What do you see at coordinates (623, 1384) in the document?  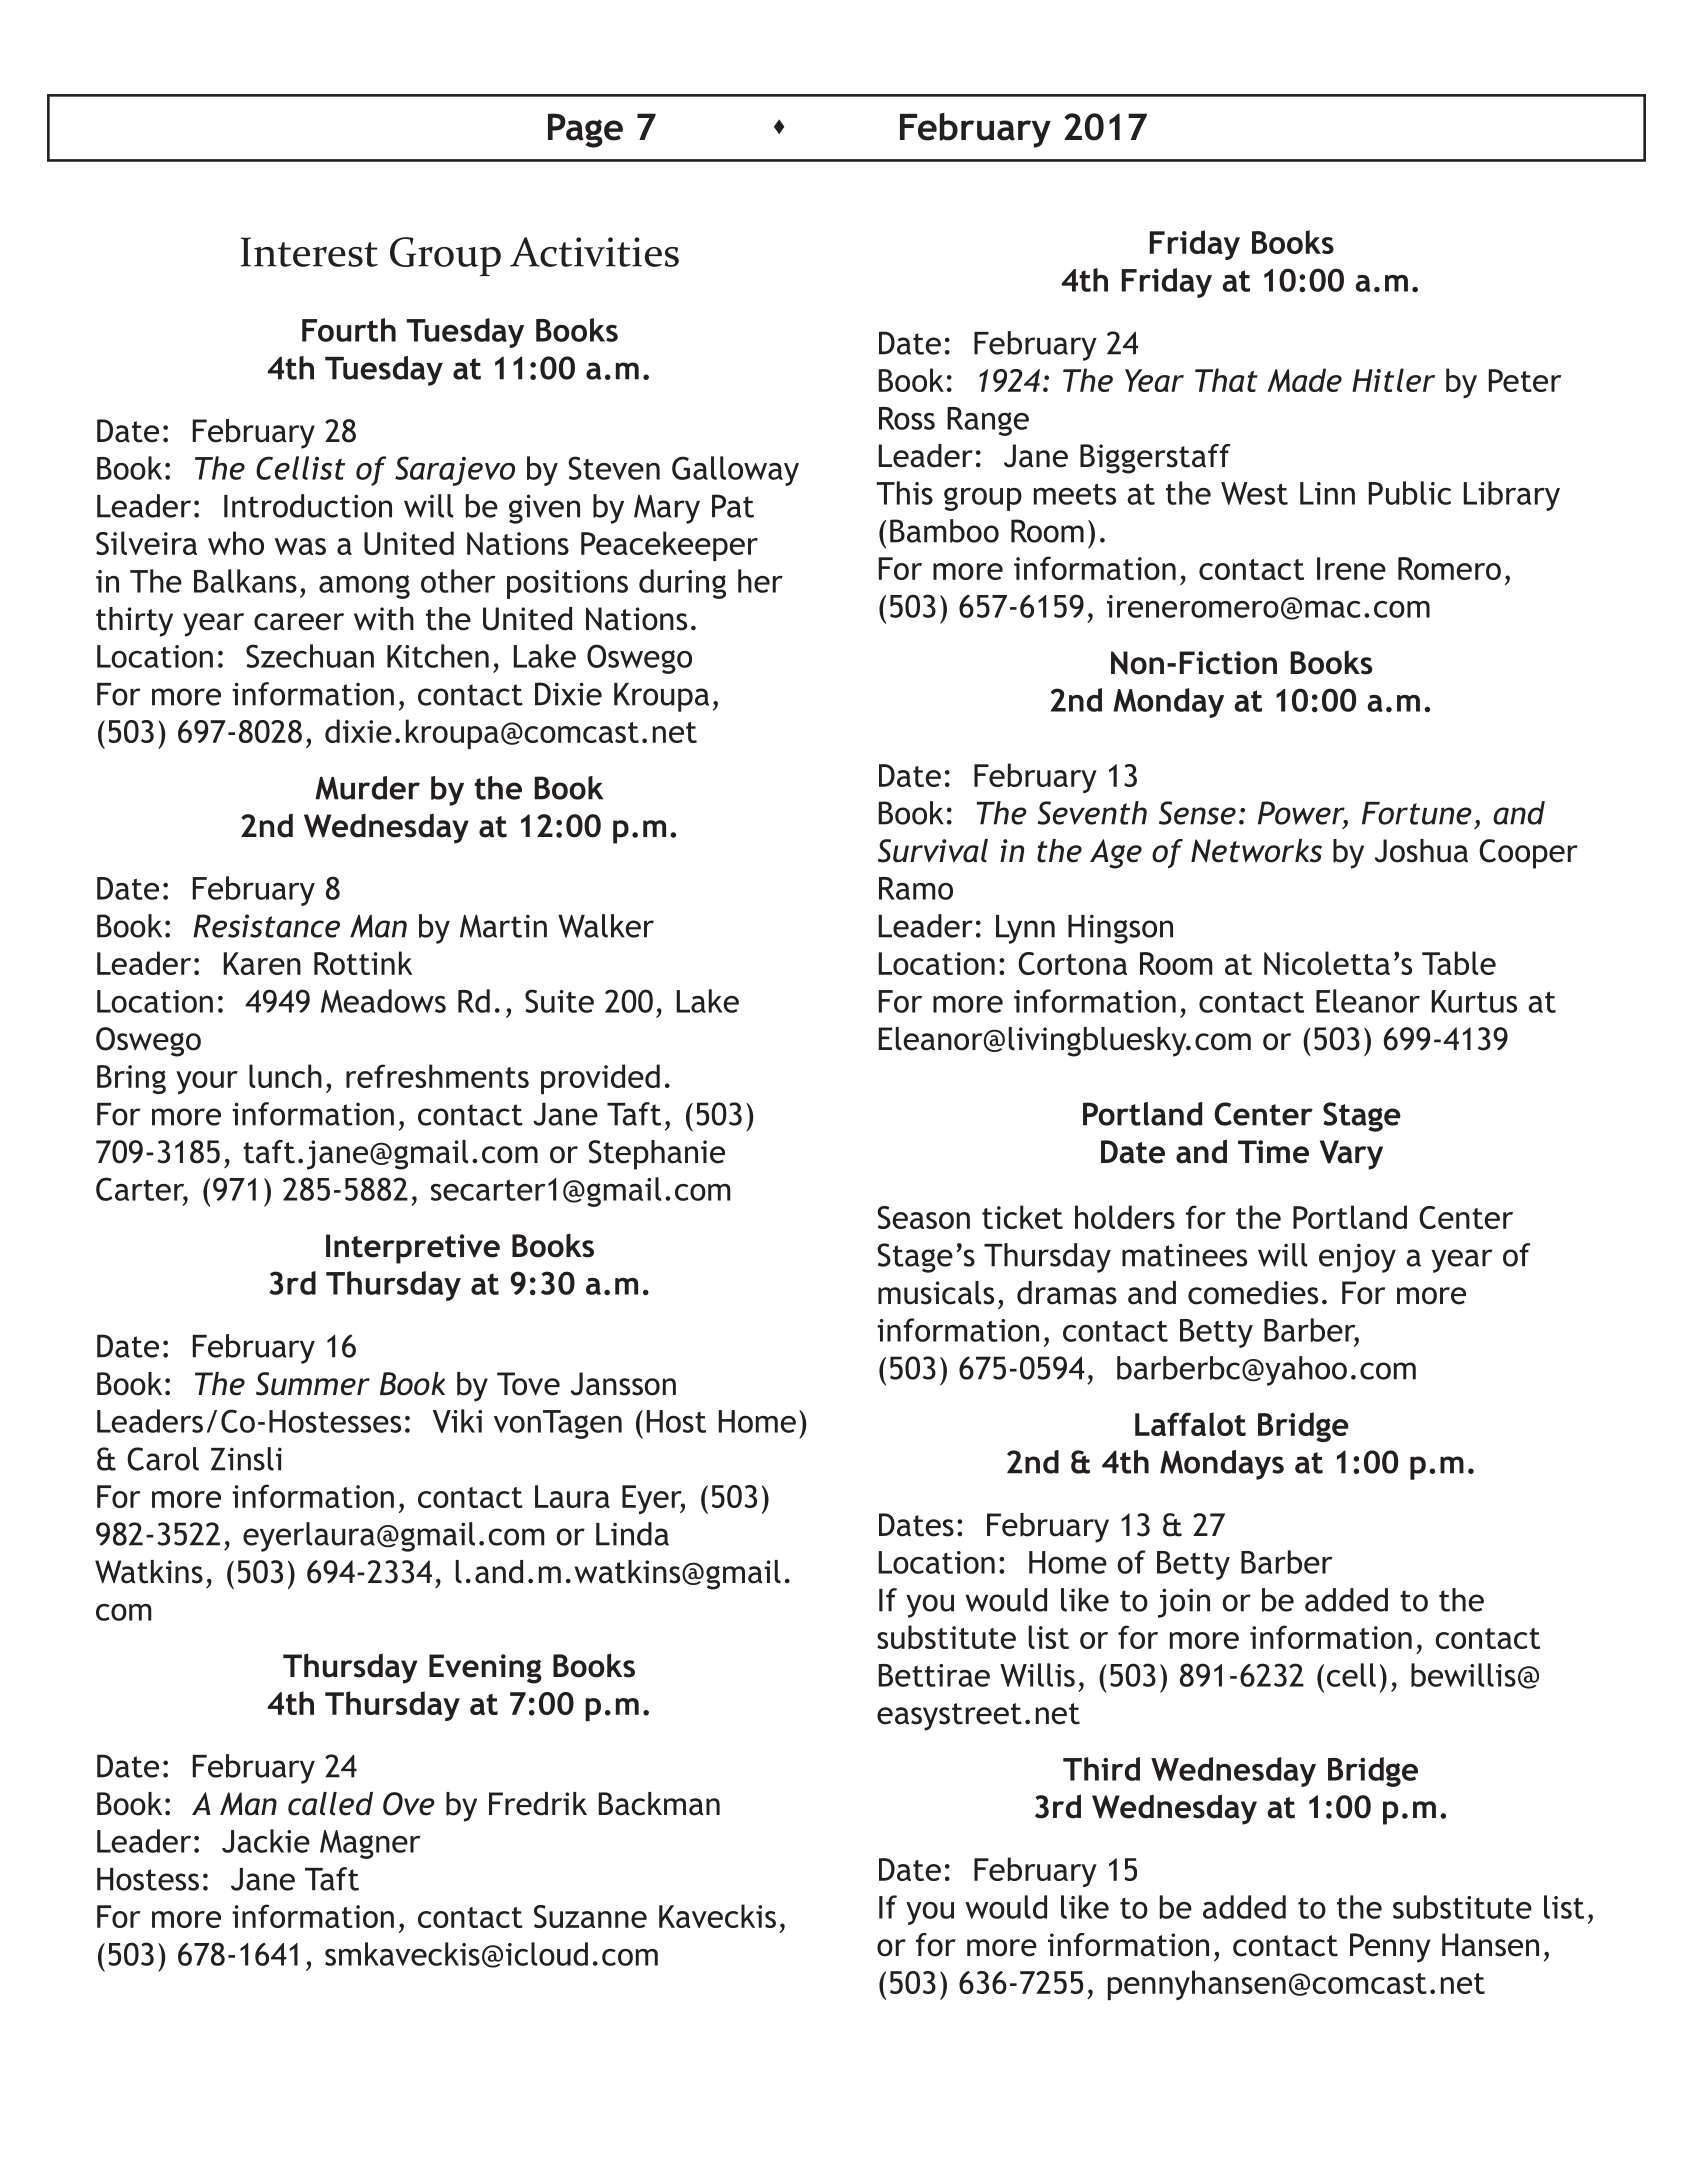 I see `Jansson` at bounding box center [623, 1384].
